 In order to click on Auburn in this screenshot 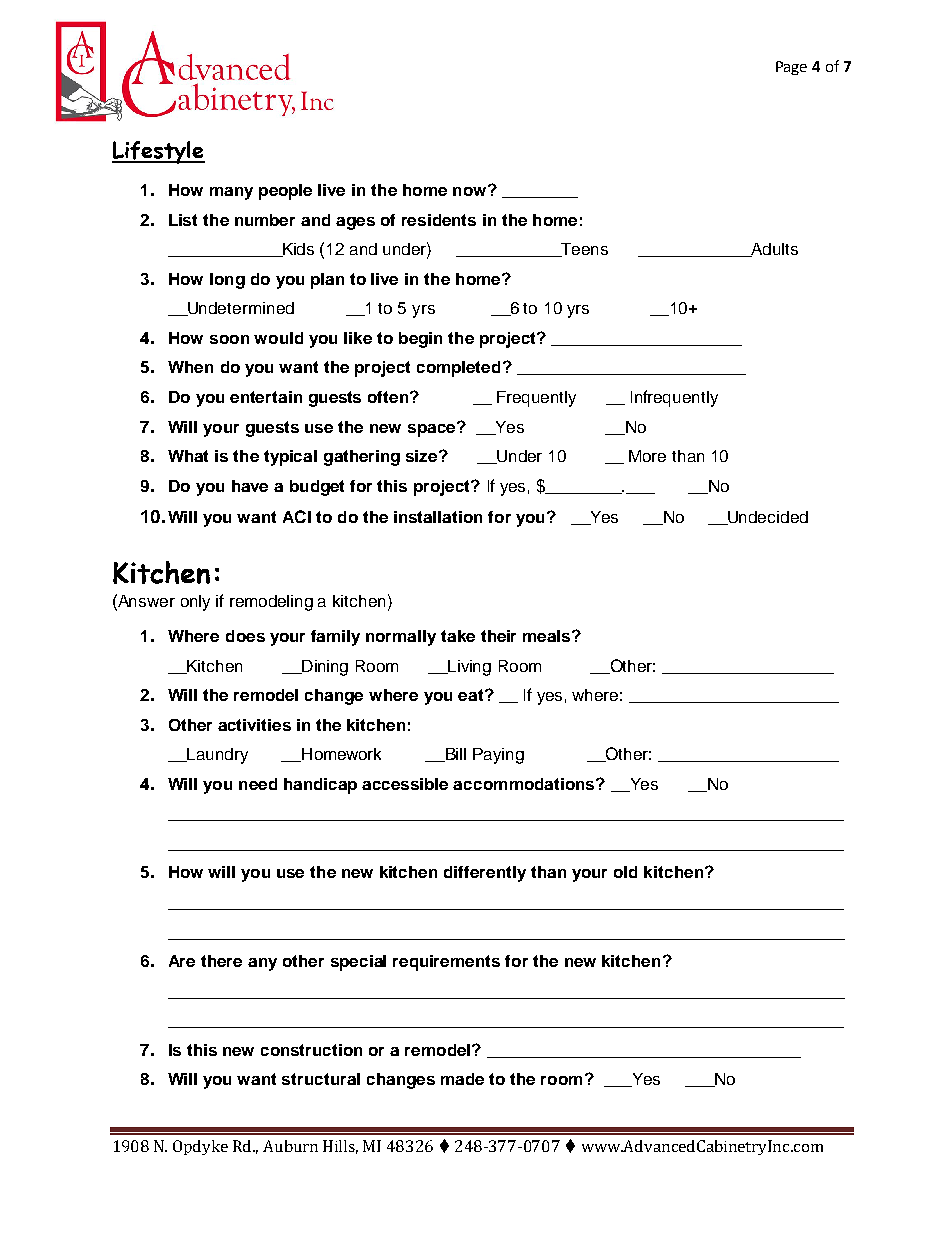, I will do `click(290, 1146)`.
